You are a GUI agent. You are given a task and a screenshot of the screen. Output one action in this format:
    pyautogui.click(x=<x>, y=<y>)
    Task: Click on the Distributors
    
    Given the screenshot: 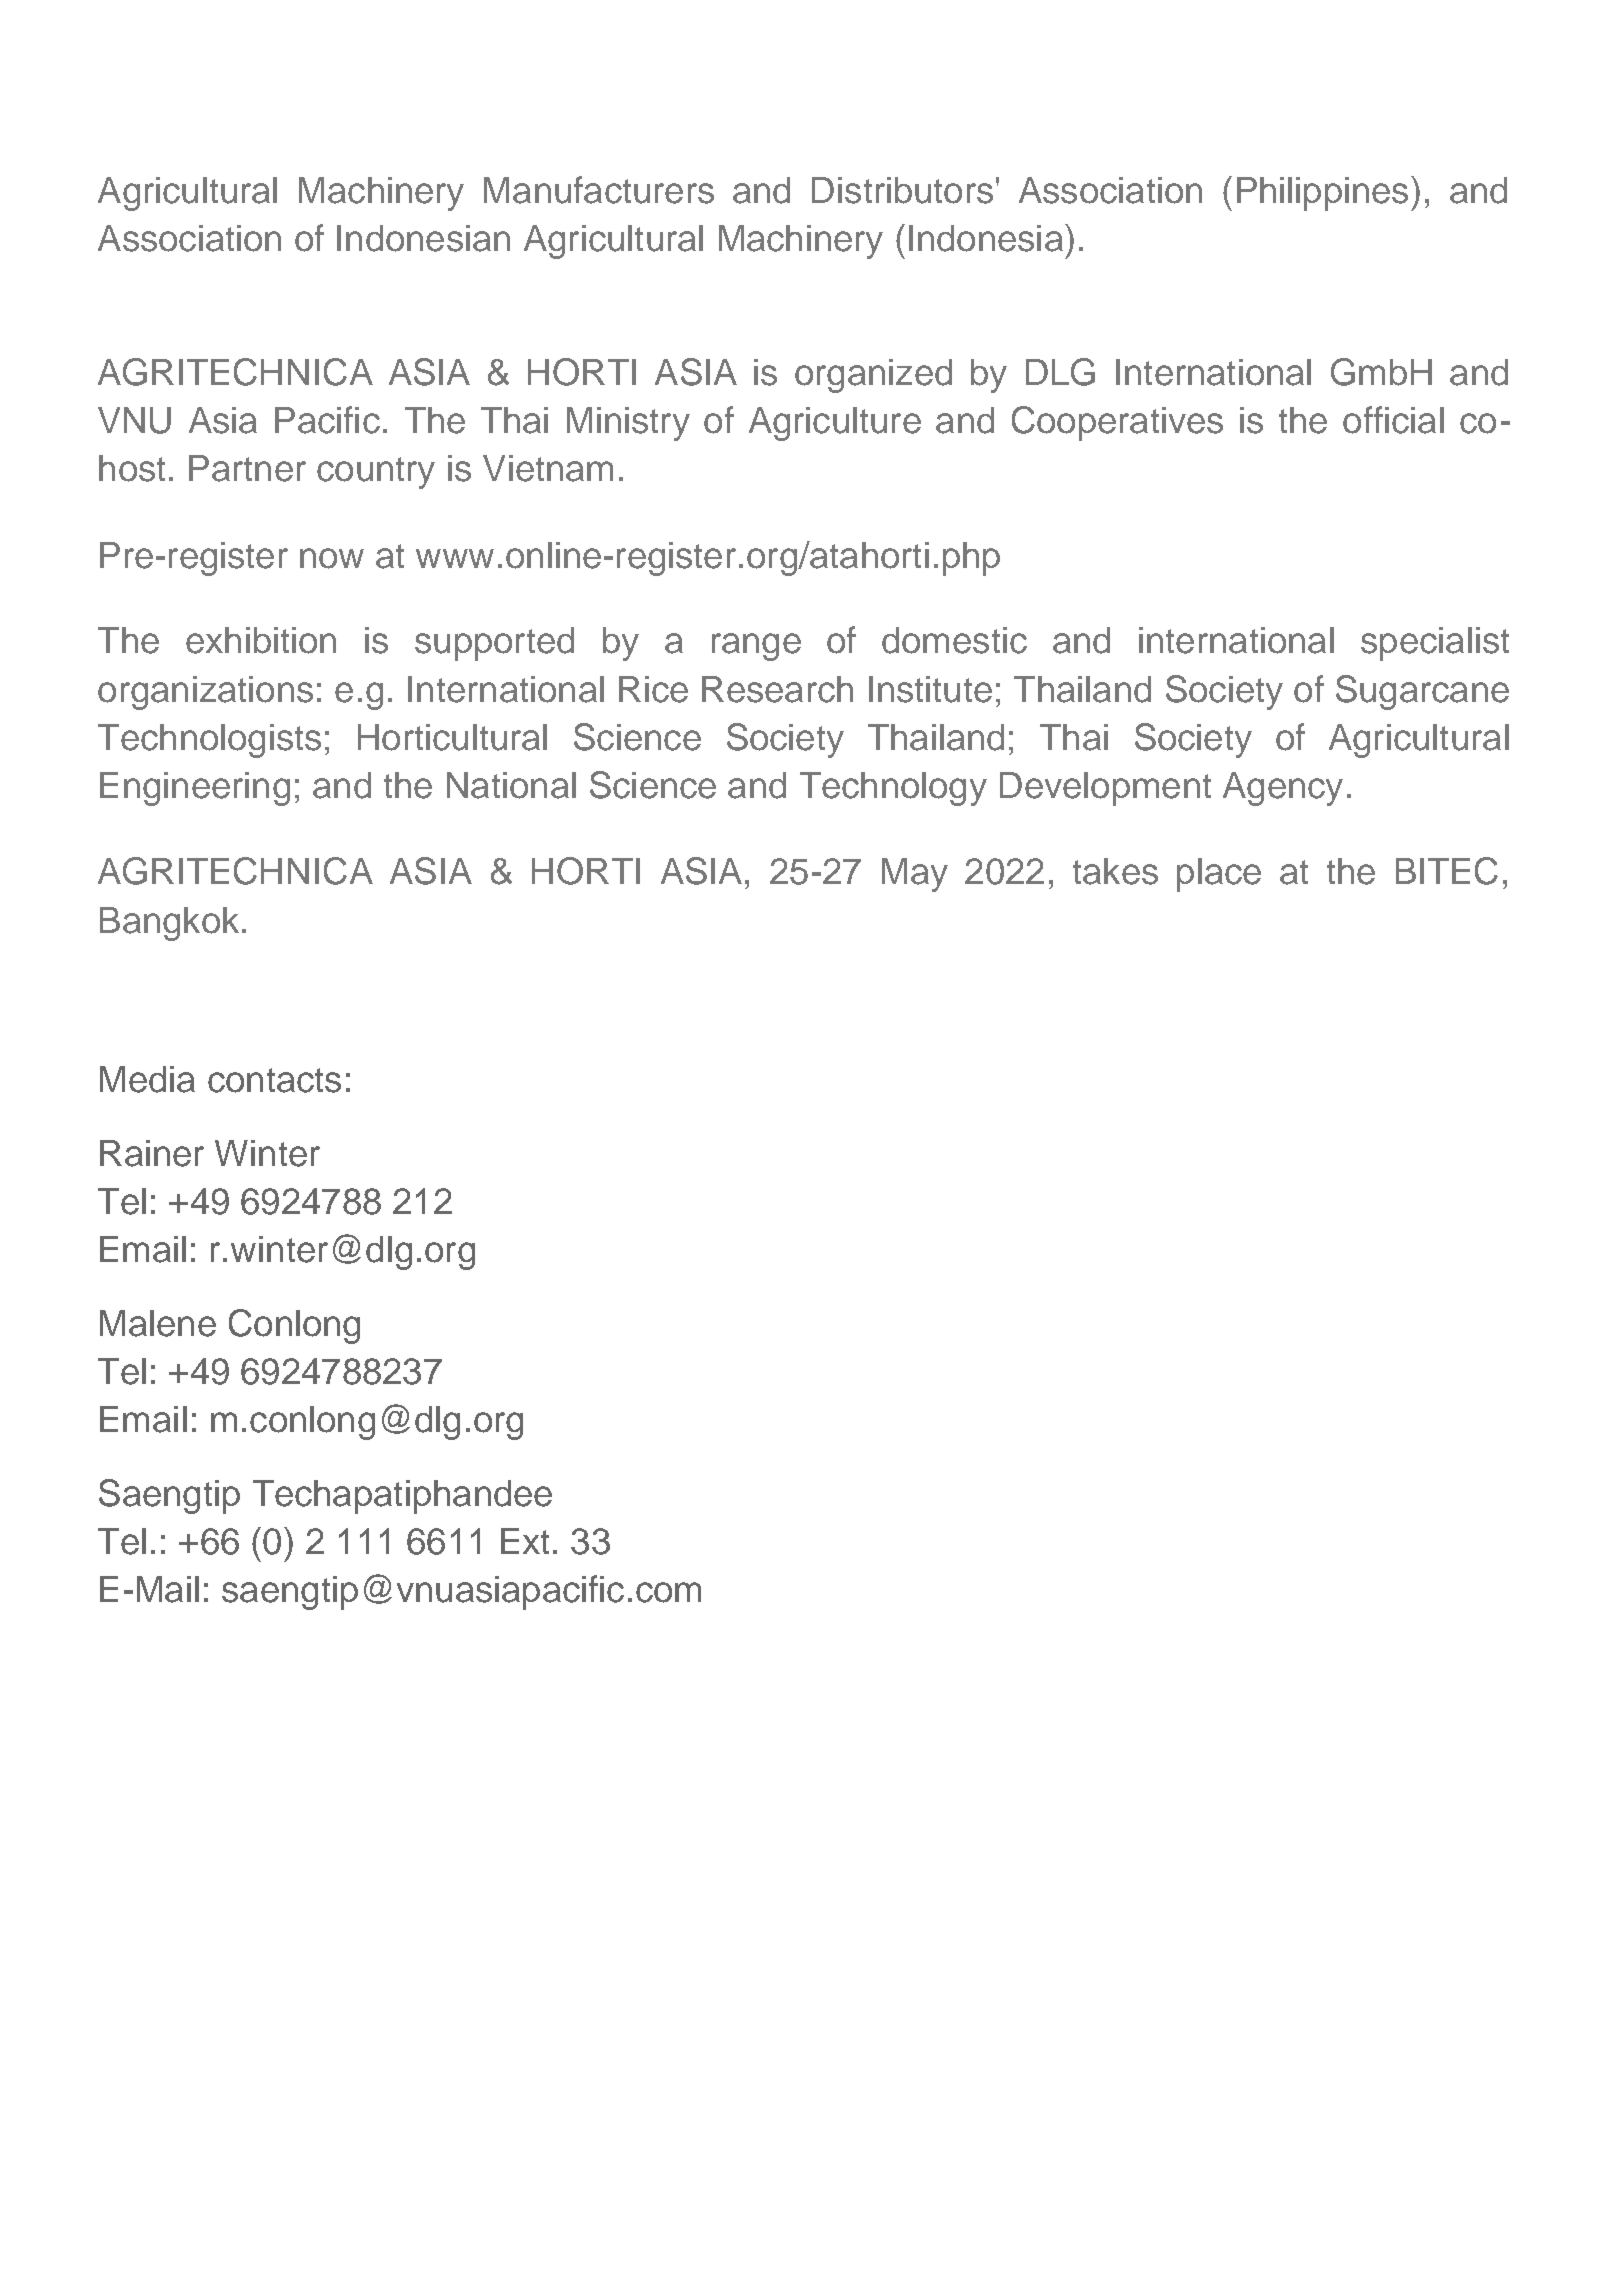 What is the action you would take?
    pyautogui.click(x=902, y=190)
